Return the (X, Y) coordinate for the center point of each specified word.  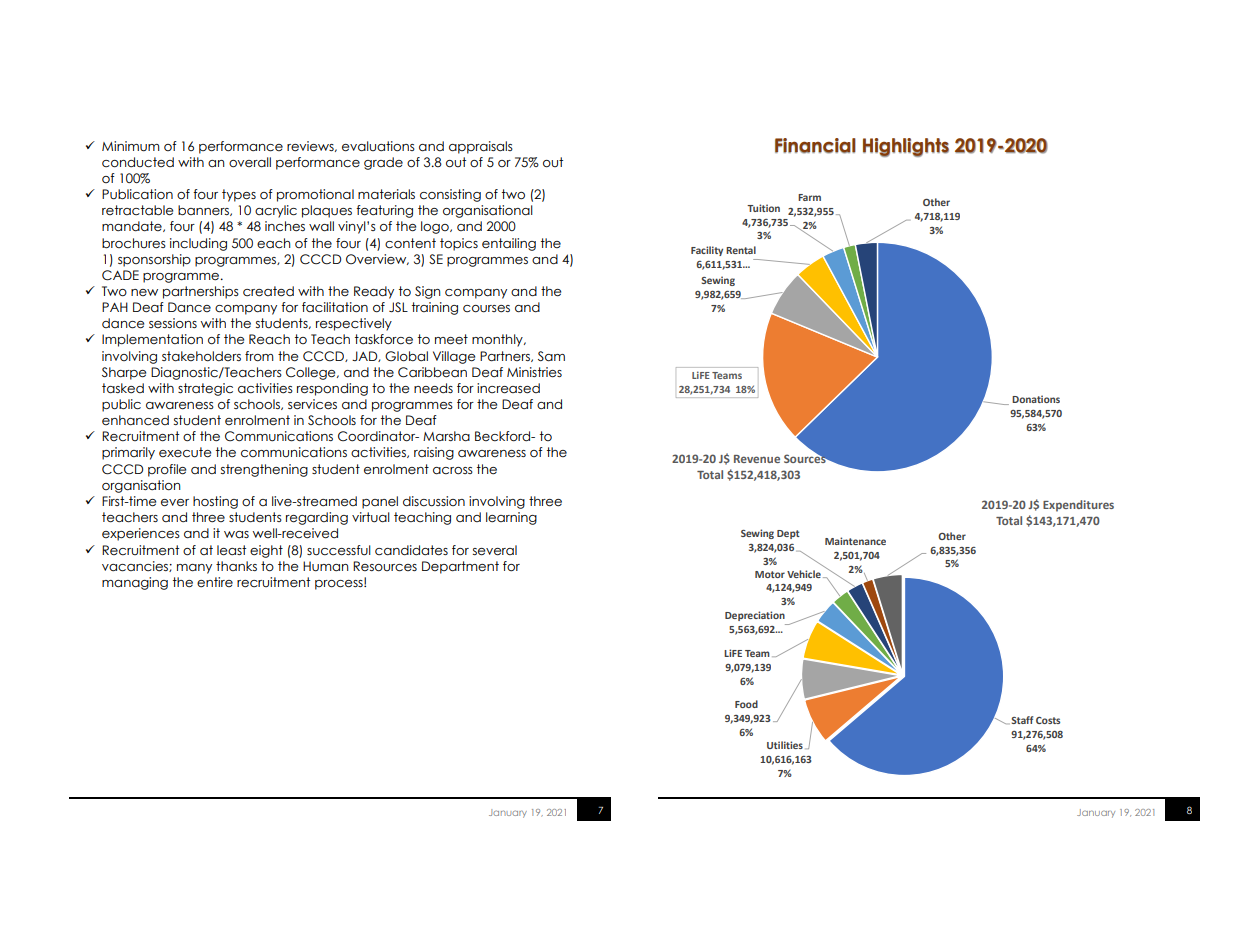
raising (434, 453)
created (268, 291)
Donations (1036, 399)
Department (460, 567)
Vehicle (804, 574)
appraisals (481, 147)
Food (746, 704)
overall (250, 162)
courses (486, 309)
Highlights (906, 147)
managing (135, 583)
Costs (1048, 720)
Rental (741, 250)
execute (185, 452)
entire (215, 582)
